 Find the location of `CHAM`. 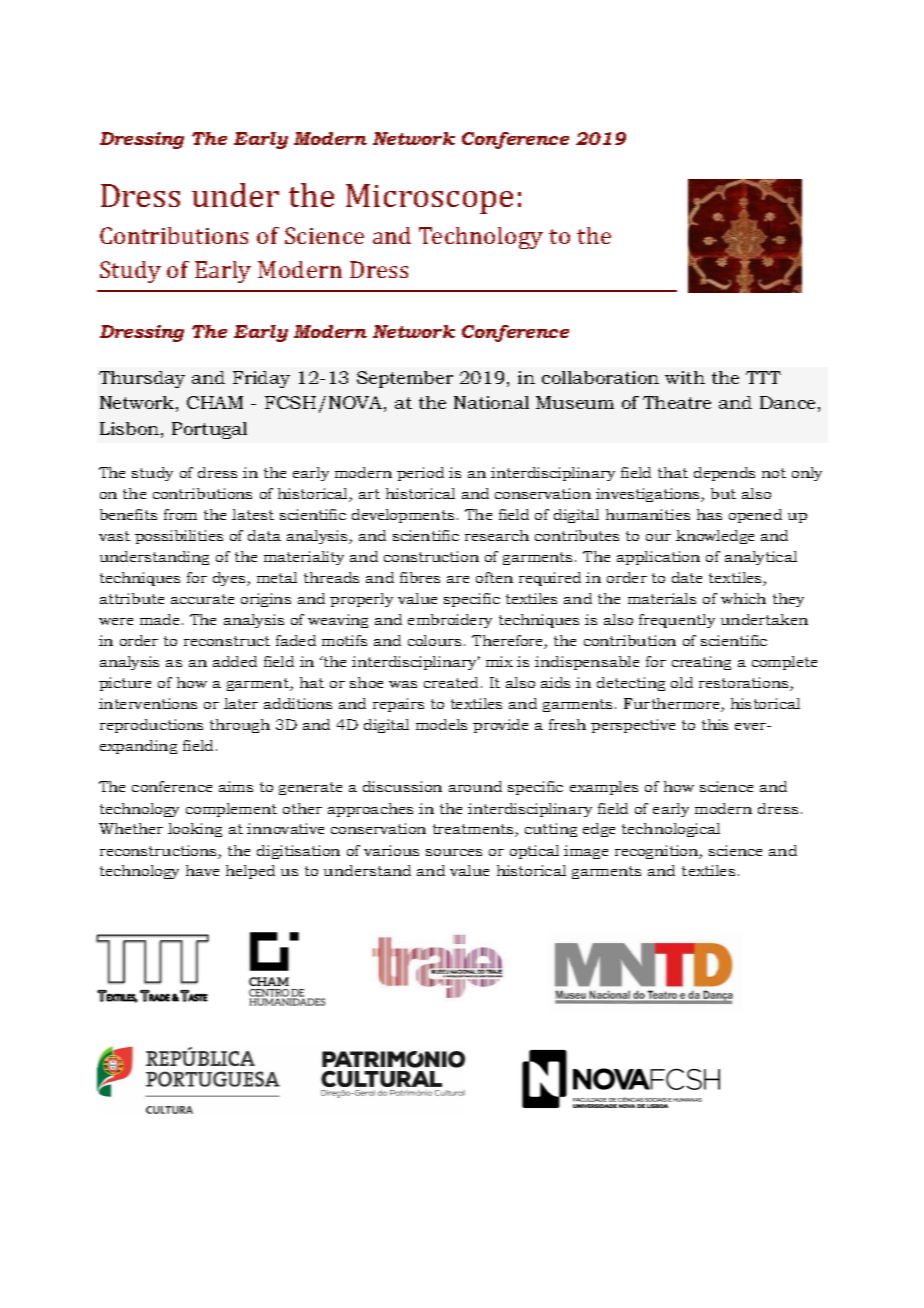

CHAM is located at coordinates (215, 402).
